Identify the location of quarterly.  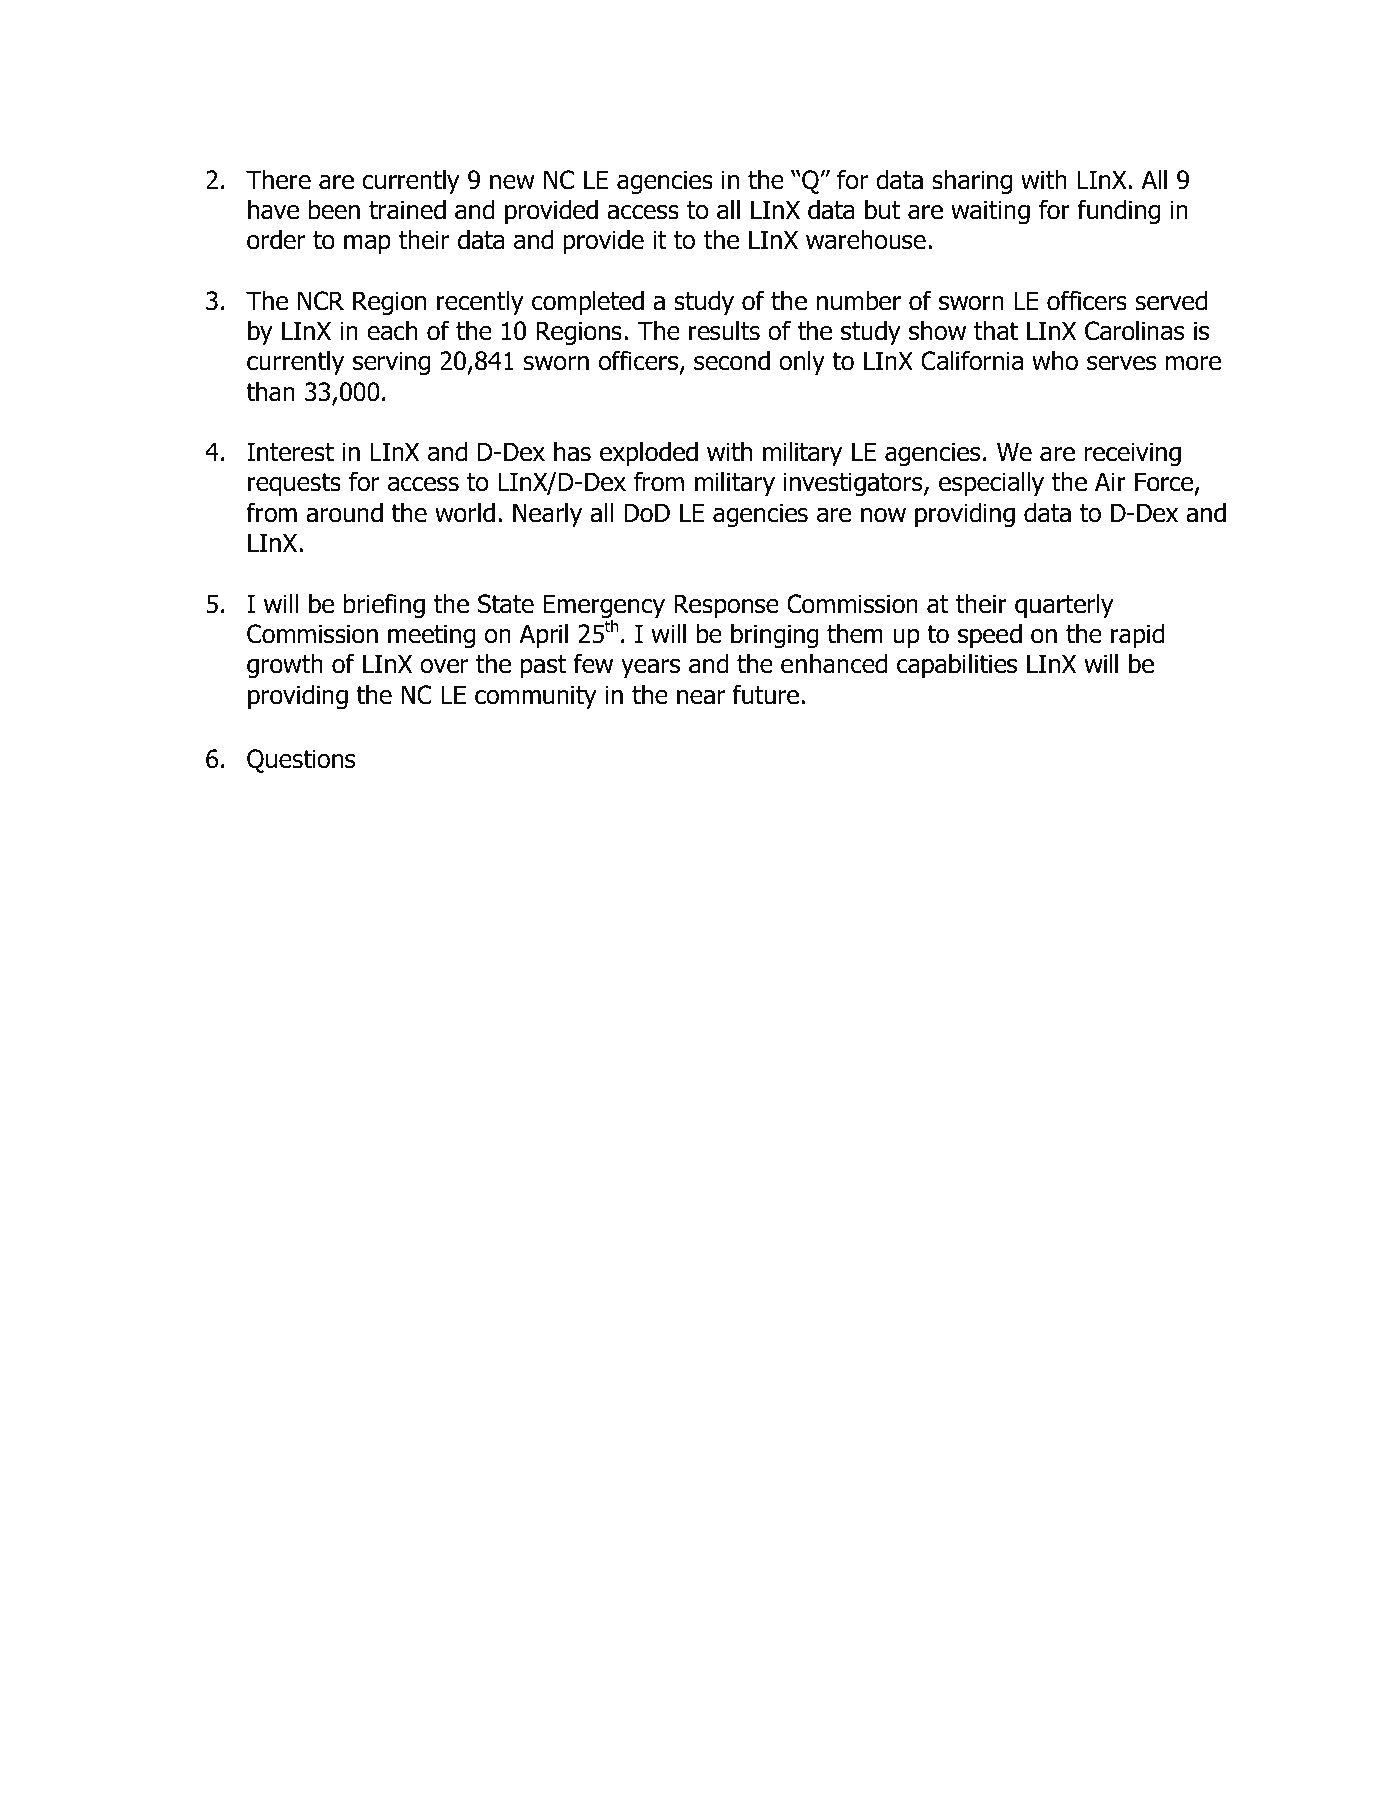
(1064, 606).
